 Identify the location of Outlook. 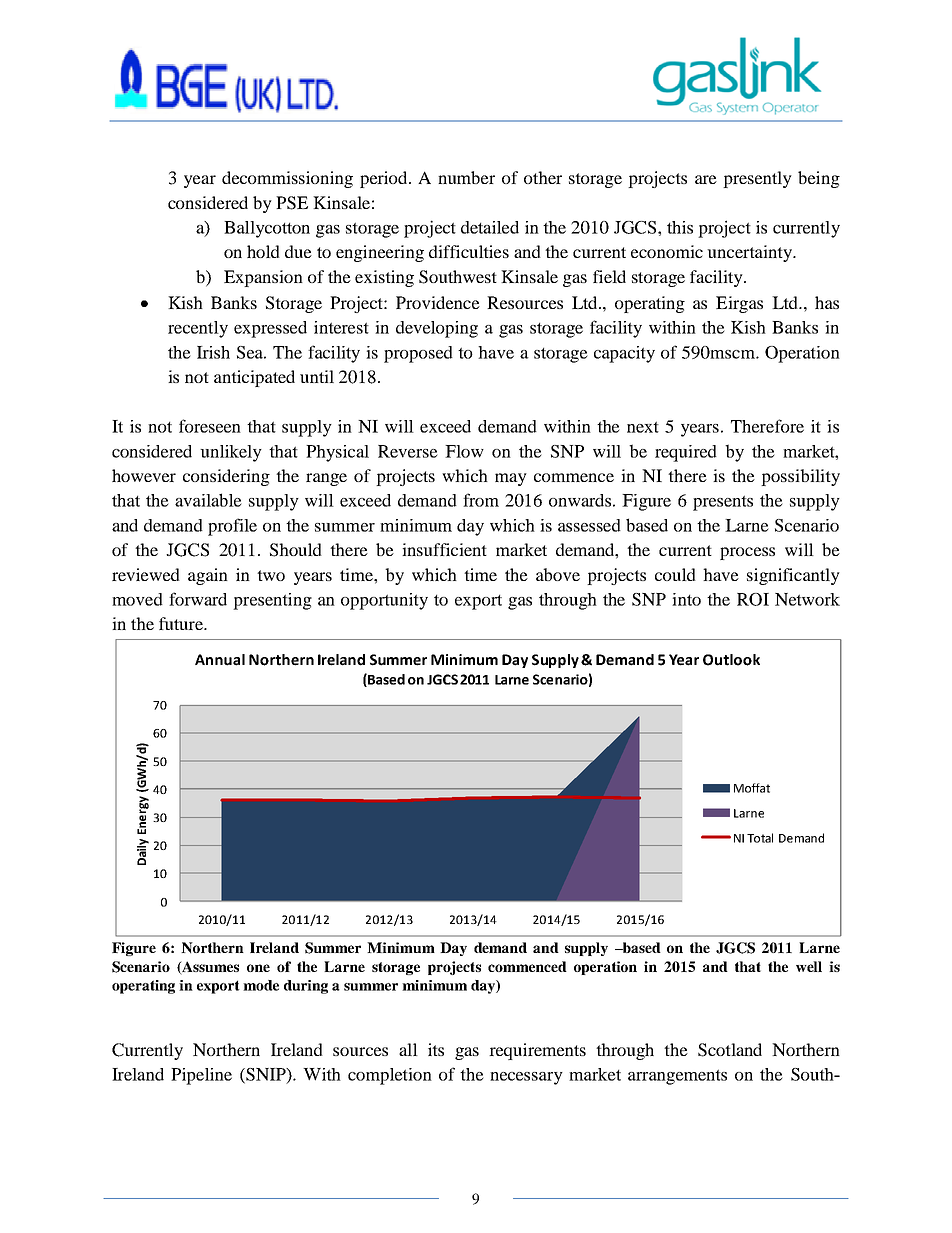
(731, 660).
